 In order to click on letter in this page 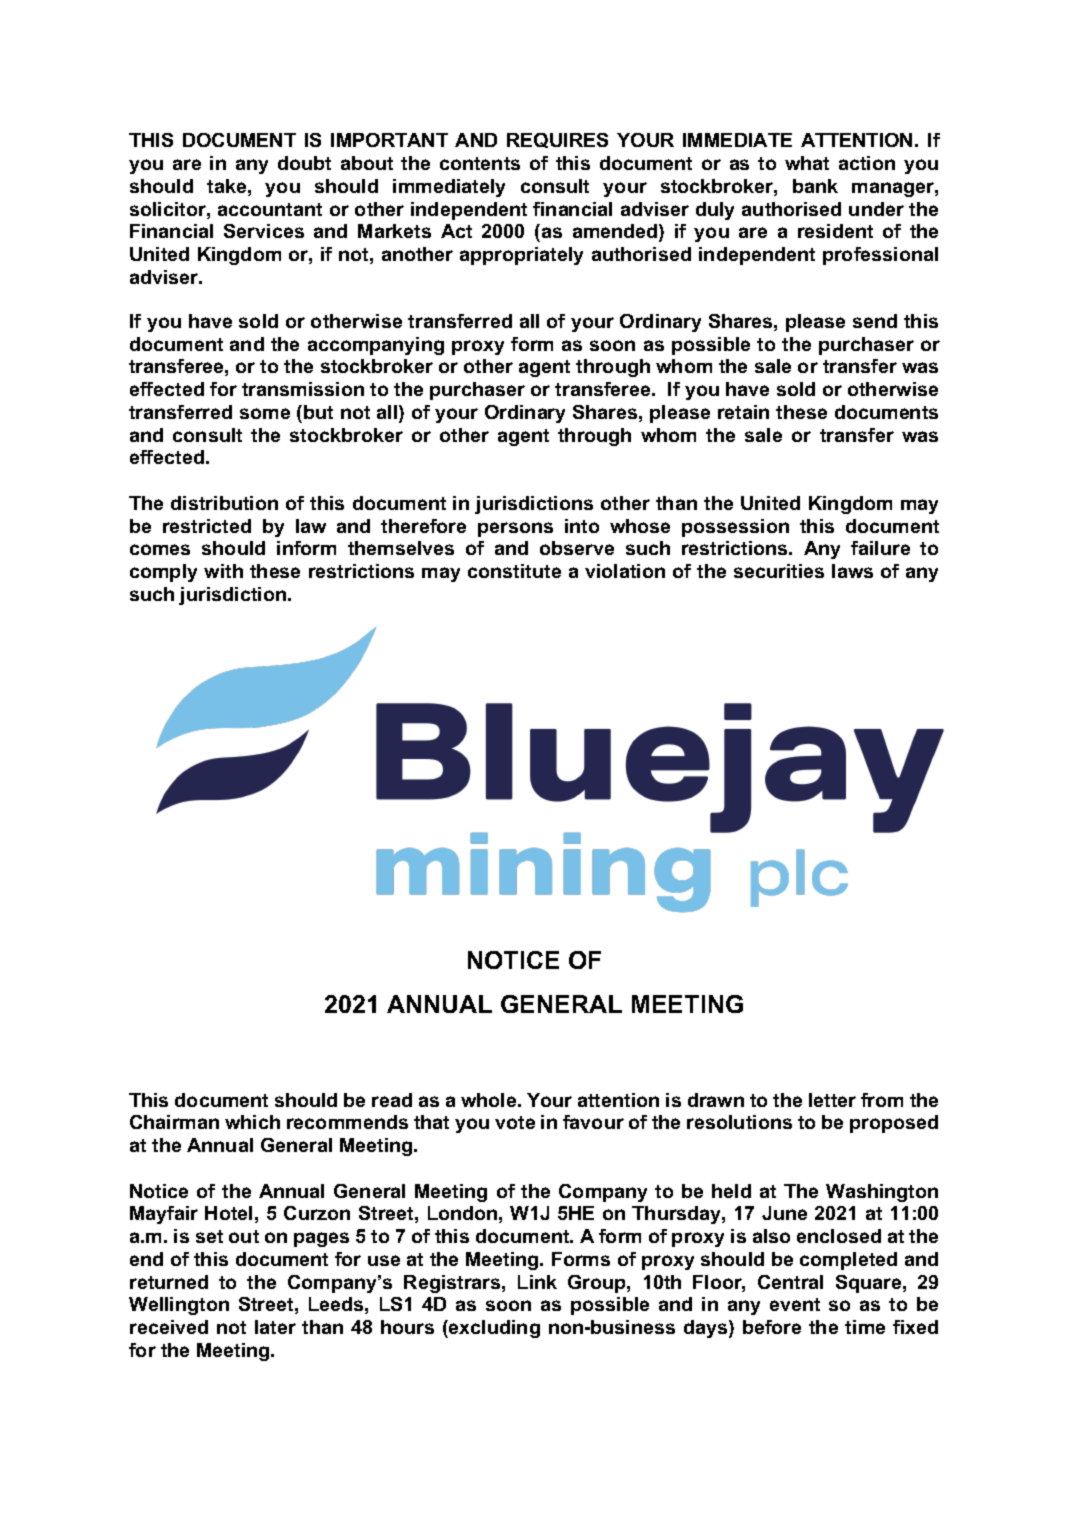, I will do `click(832, 1100)`.
